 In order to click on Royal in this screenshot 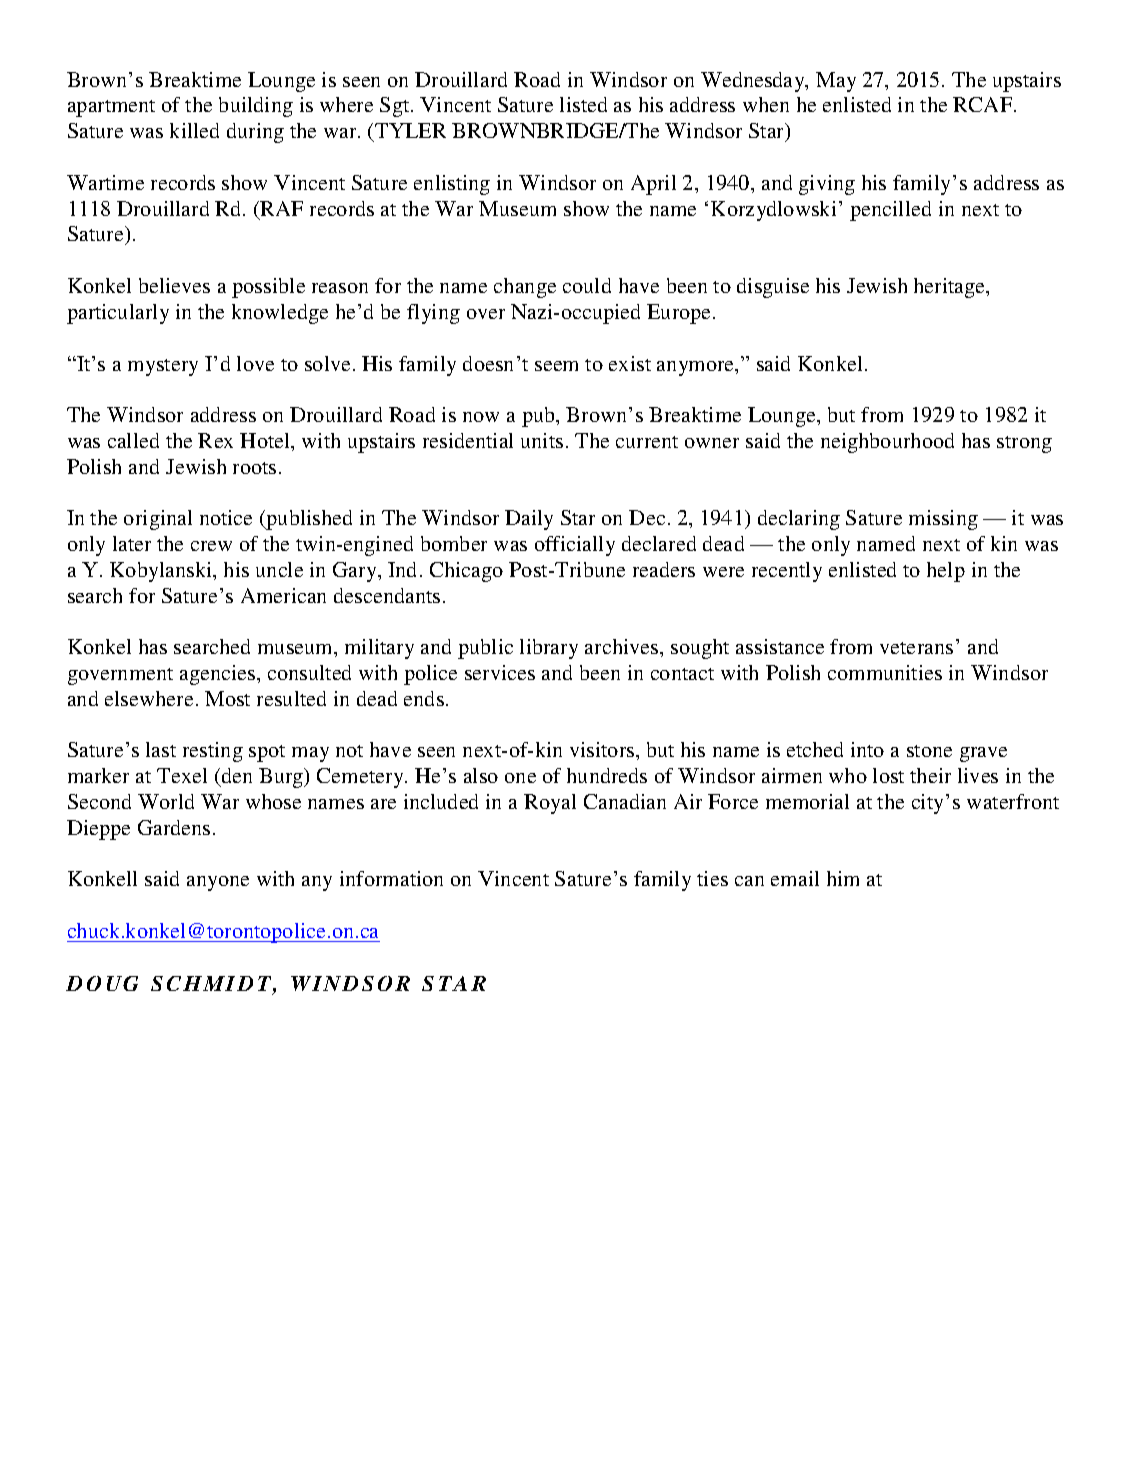, I will do `click(550, 804)`.
